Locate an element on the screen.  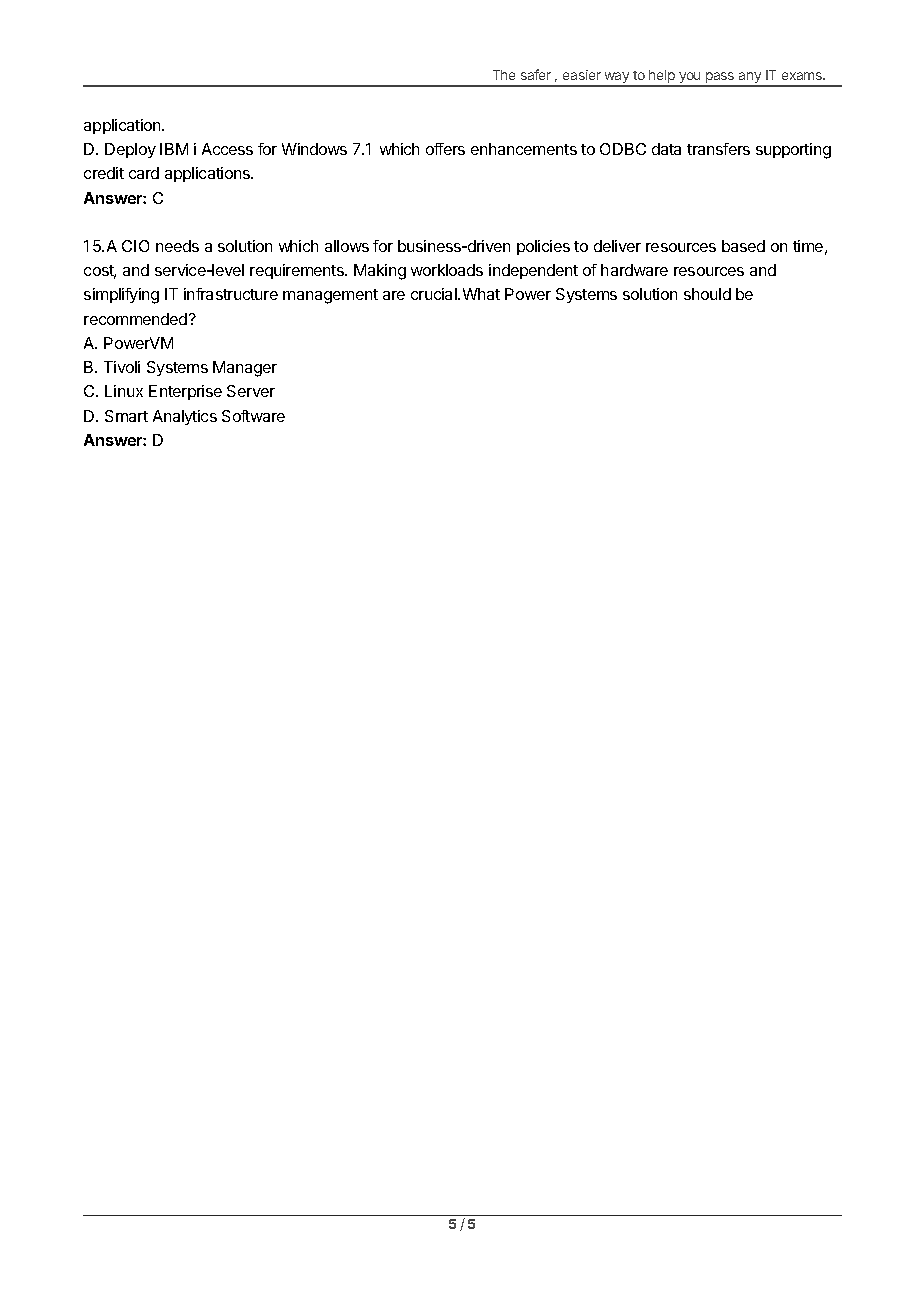
pass is located at coordinates (720, 79).
